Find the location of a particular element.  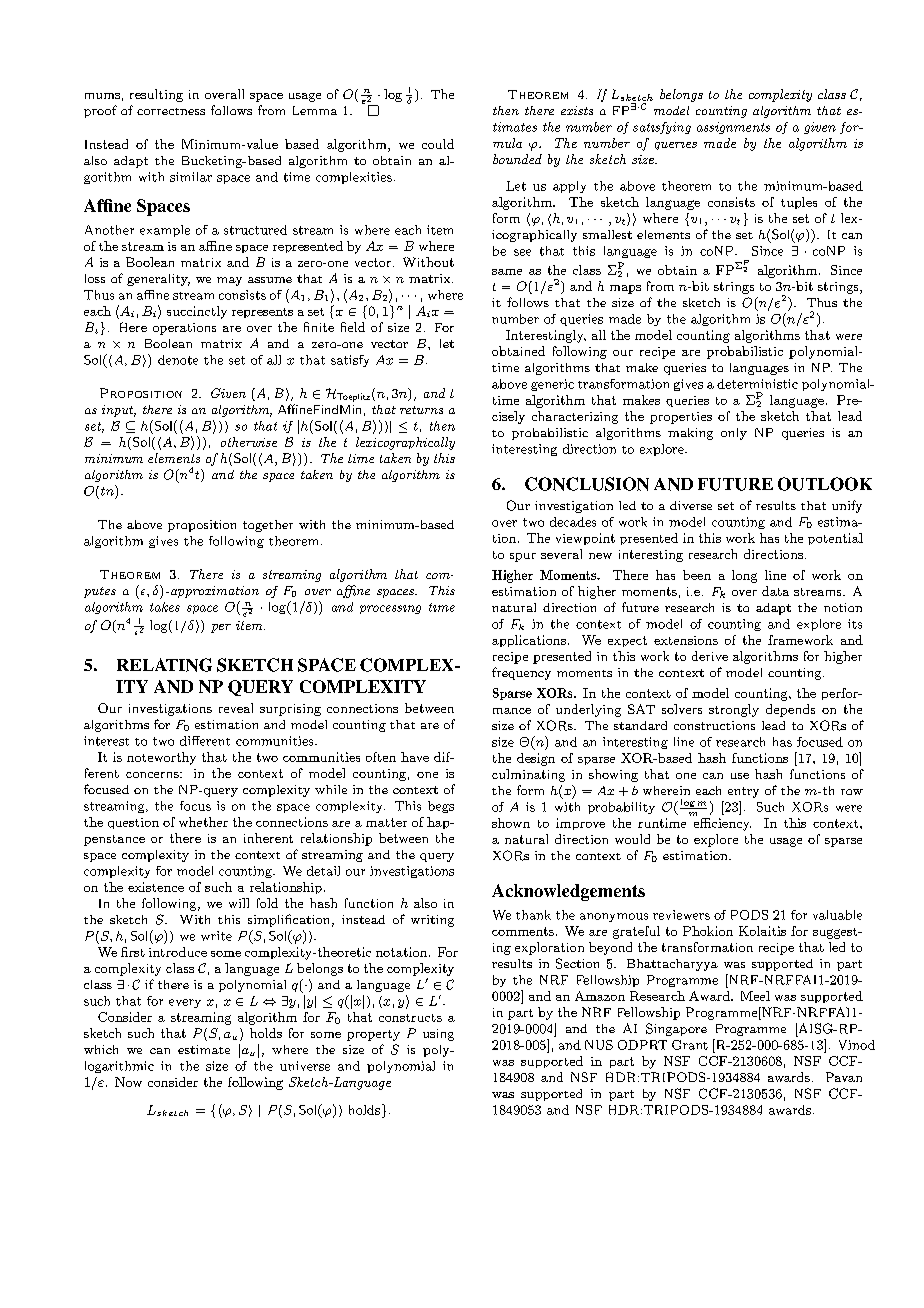

depends is located at coordinates (790, 710).
